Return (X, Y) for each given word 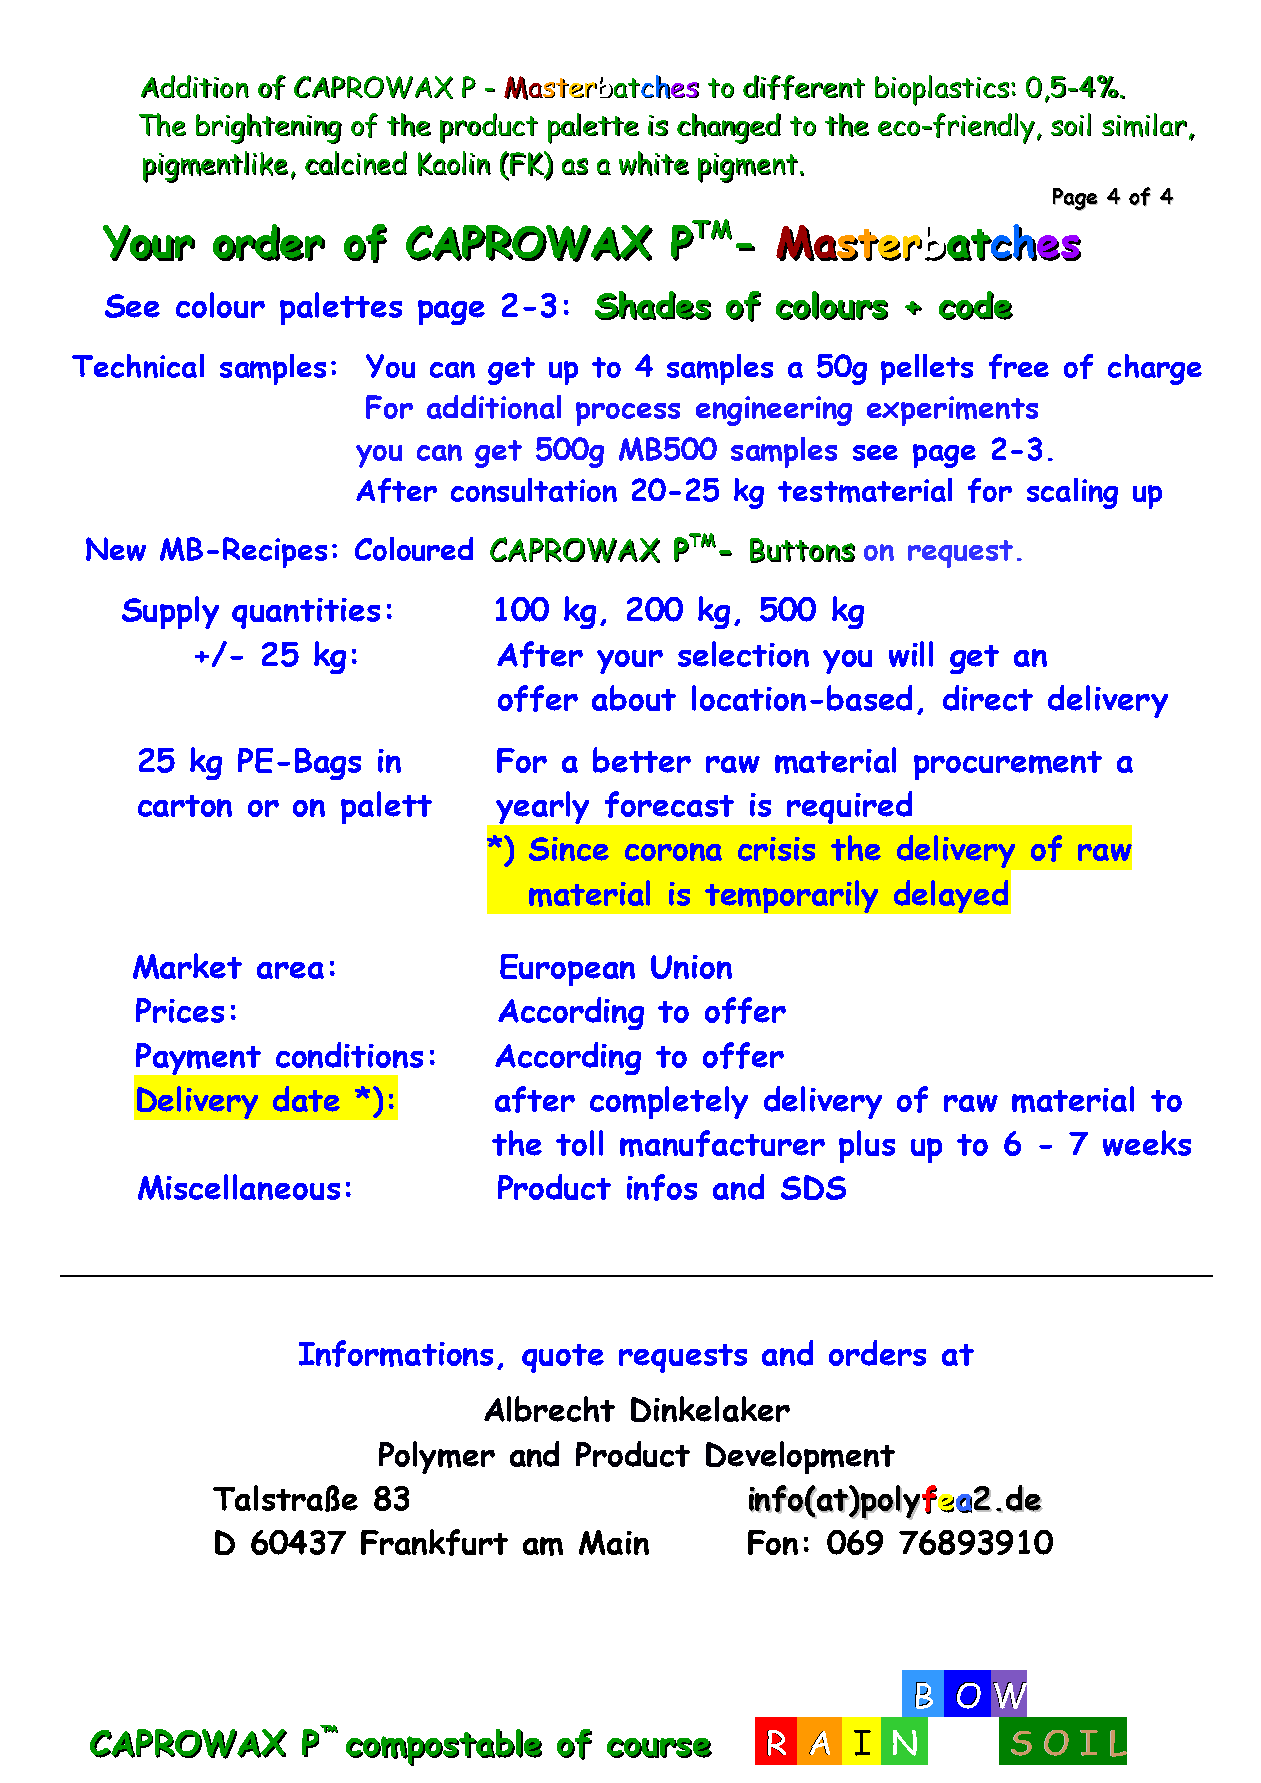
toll (579, 1143)
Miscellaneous (239, 1187)
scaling (1072, 493)
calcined (356, 163)
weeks (1147, 1143)
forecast (669, 804)
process (628, 414)
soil (1071, 124)
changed (729, 128)
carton (185, 806)
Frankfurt (434, 1542)
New (116, 549)
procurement (1008, 765)
